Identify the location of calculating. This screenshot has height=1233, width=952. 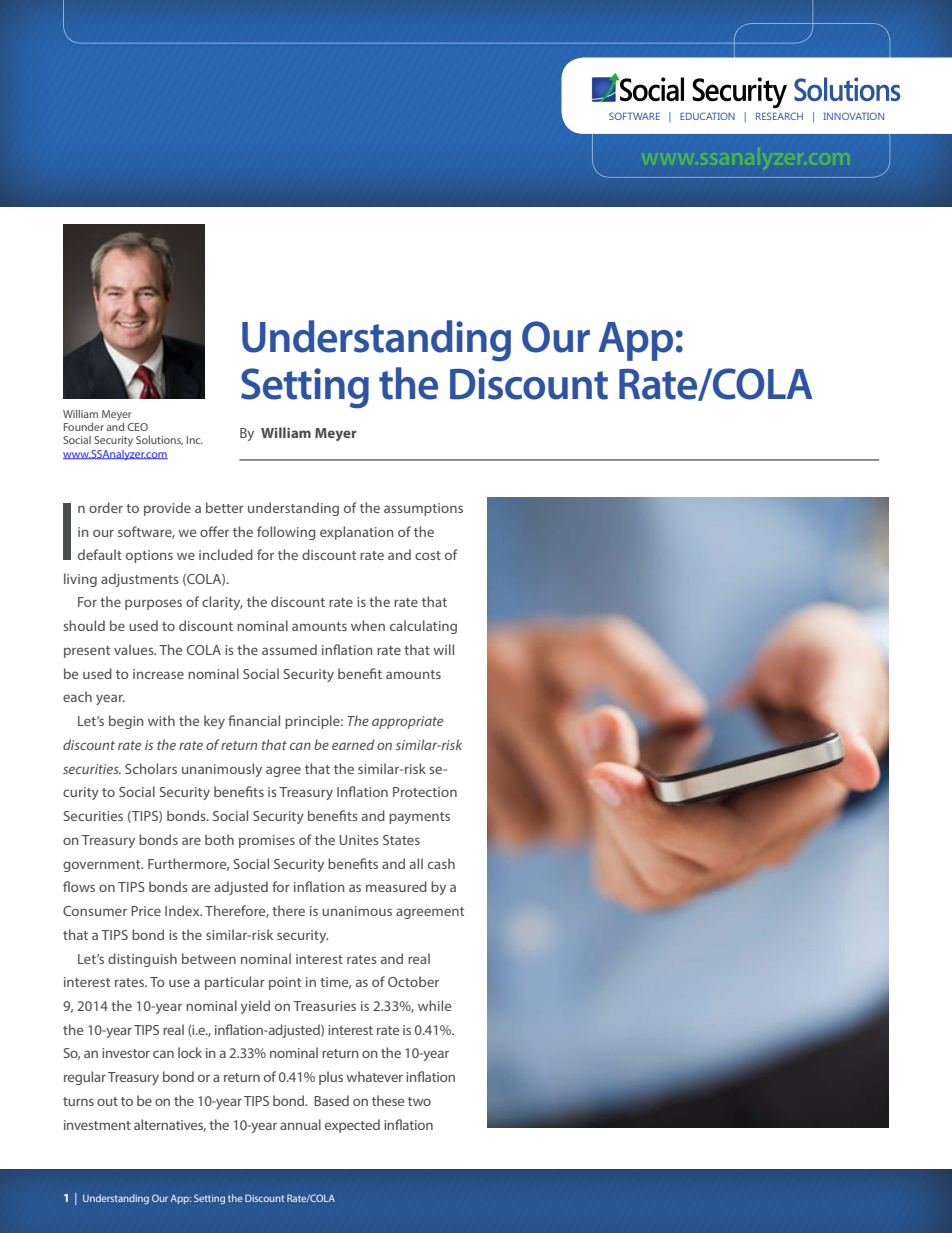
(423, 627).
